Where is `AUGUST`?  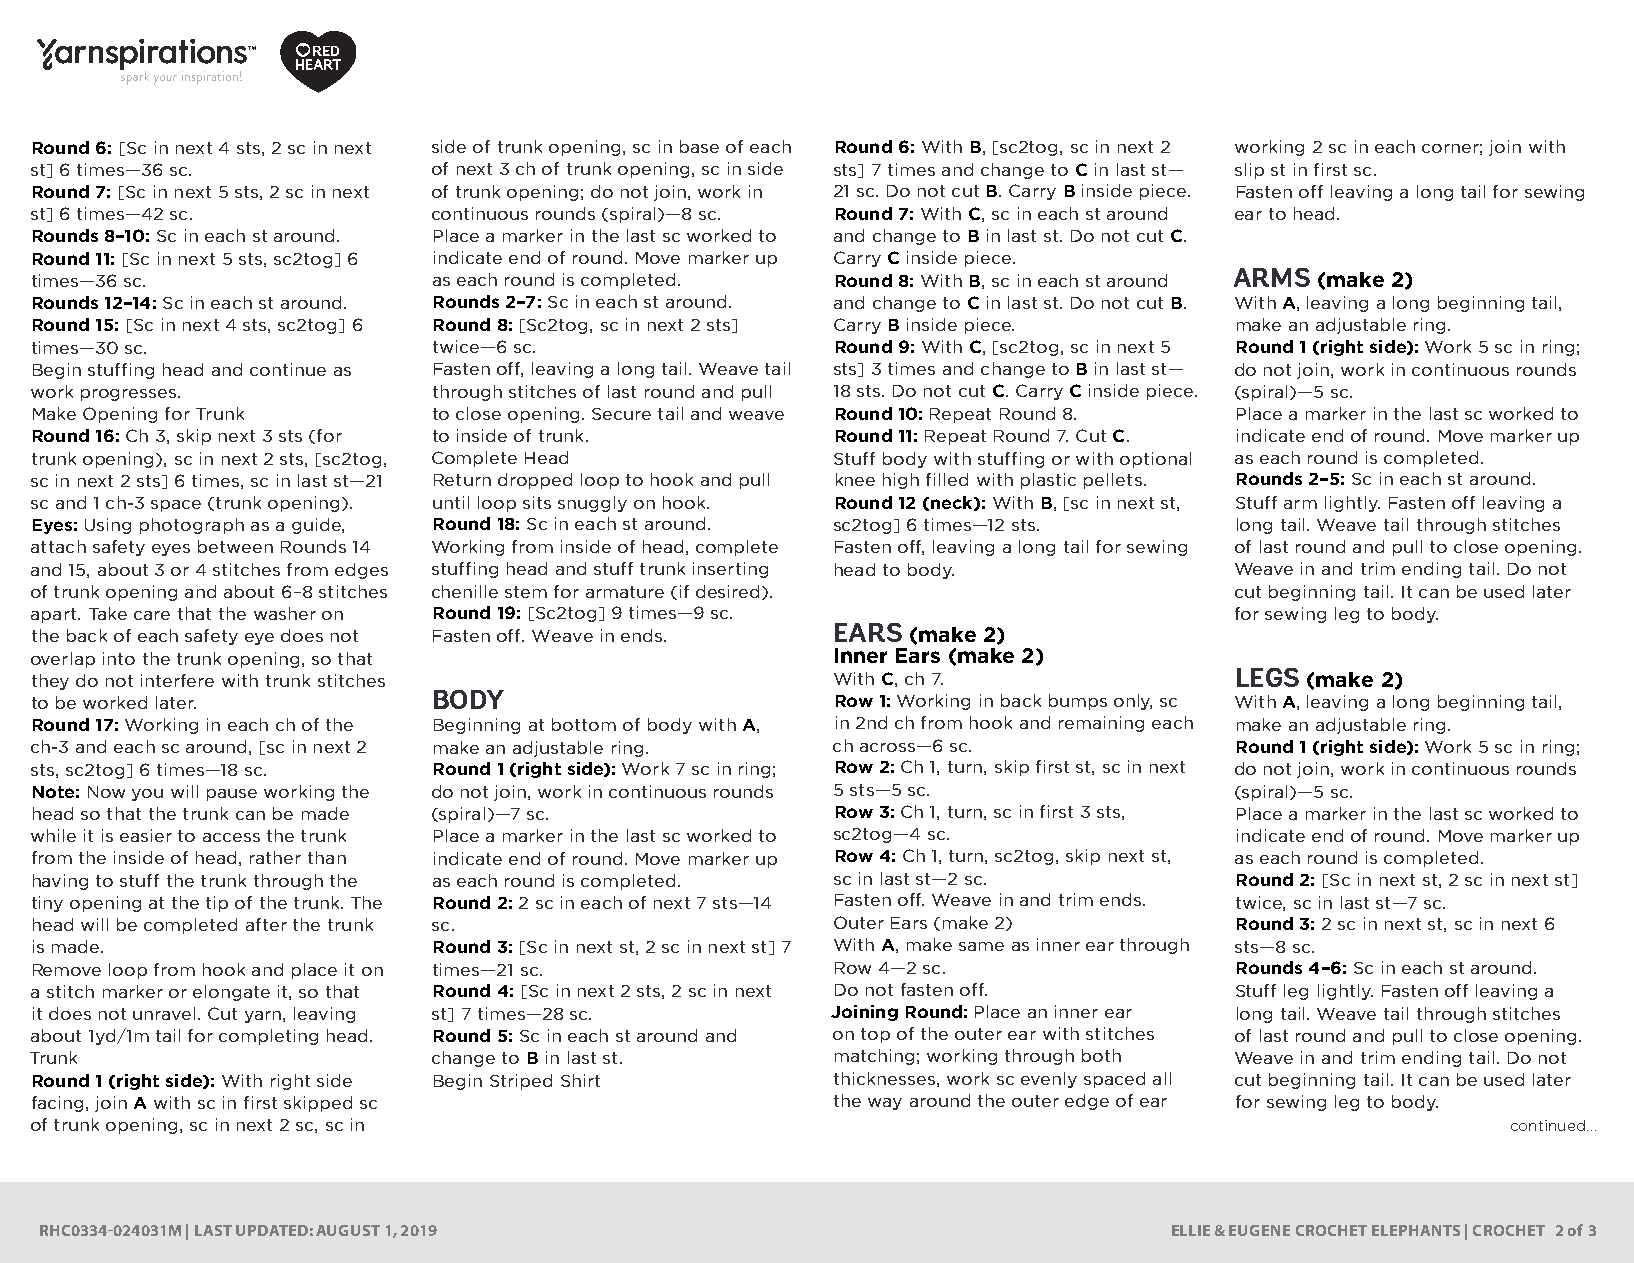 AUGUST is located at coordinates (348, 1230).
